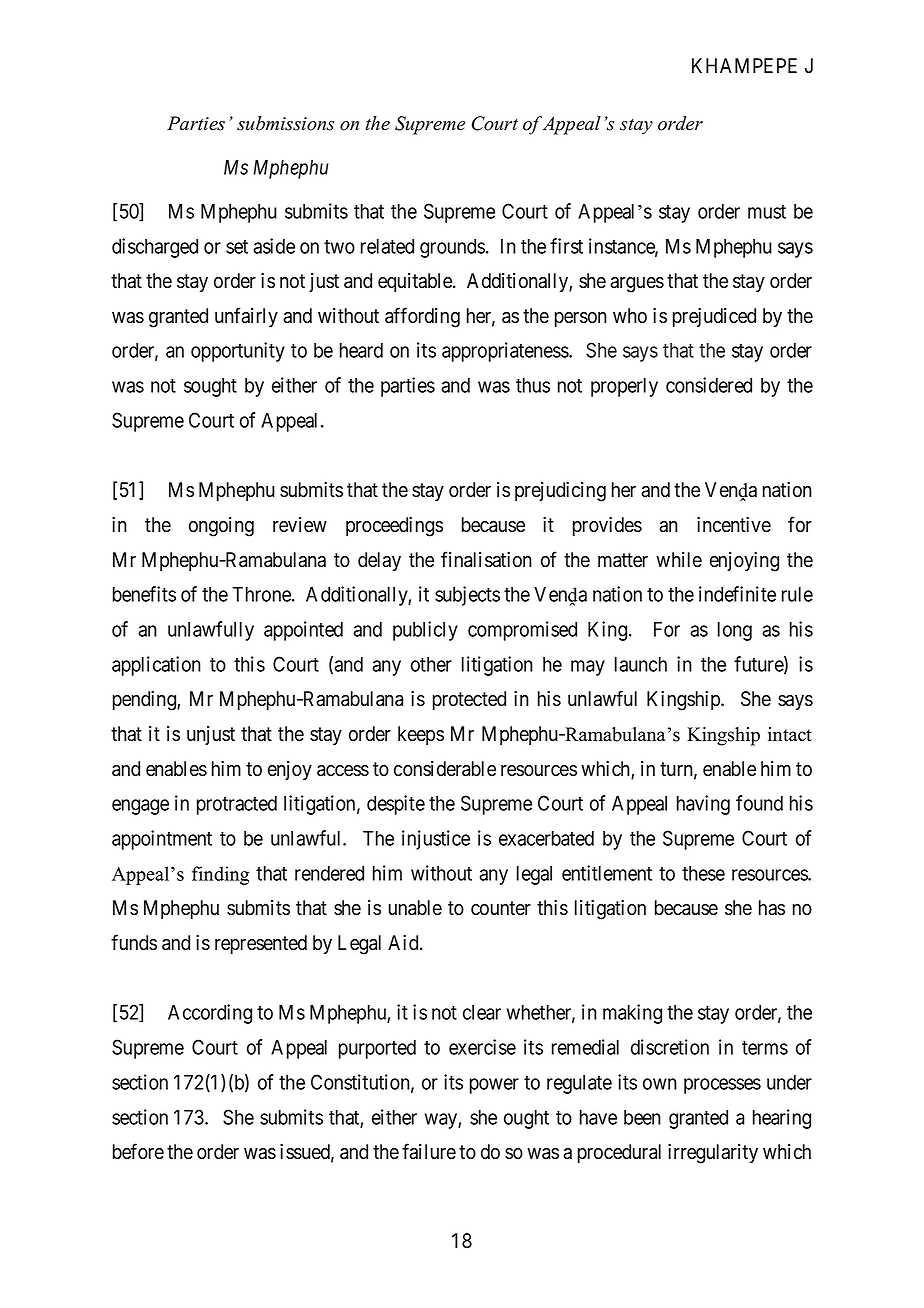  I want to click on submissions, so click(286, 123).
